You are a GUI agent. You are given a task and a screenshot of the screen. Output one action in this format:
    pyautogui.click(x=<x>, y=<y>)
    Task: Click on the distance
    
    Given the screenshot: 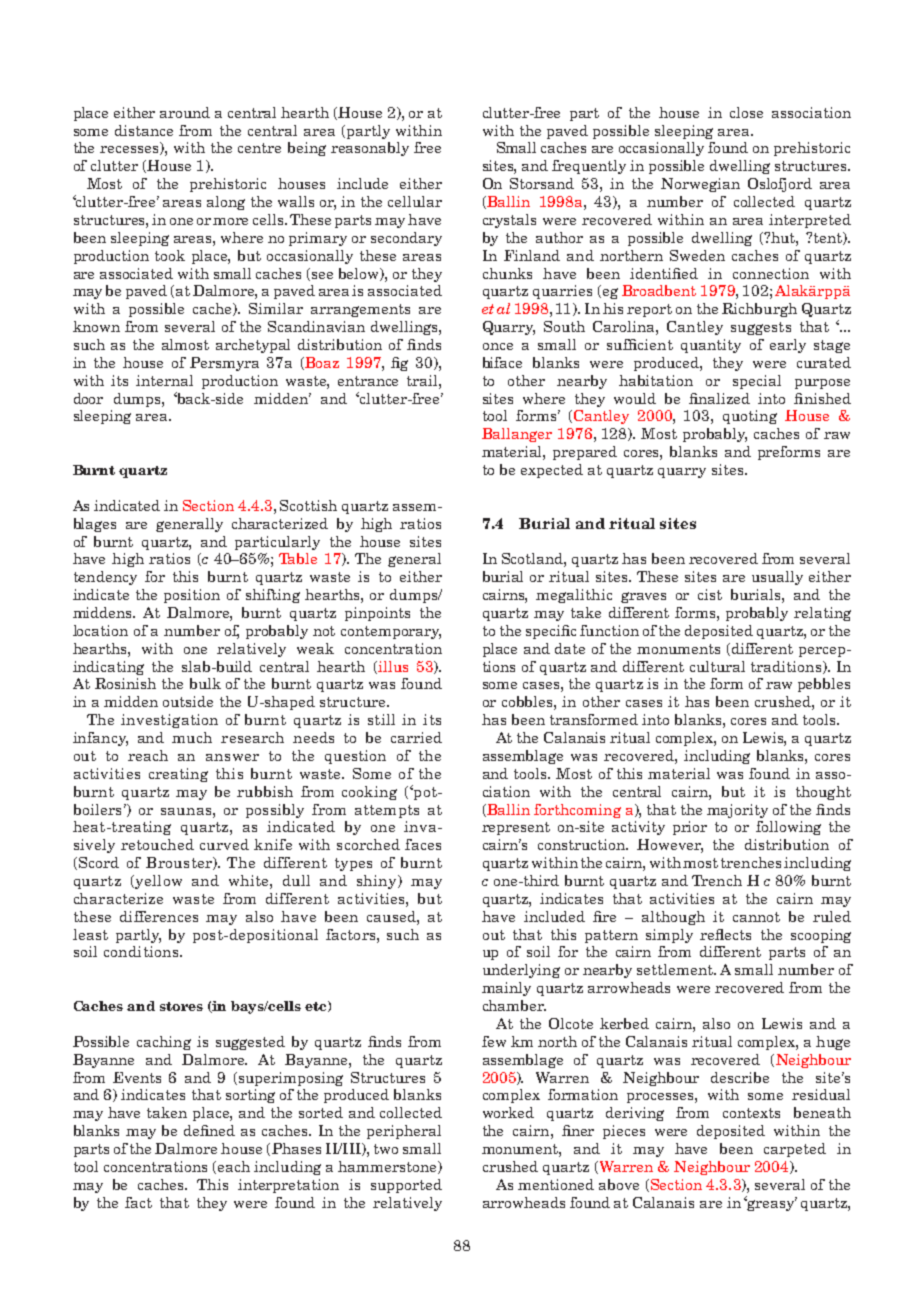 What is the action you would take?
    pyautogui.click(x=144, y=130)
